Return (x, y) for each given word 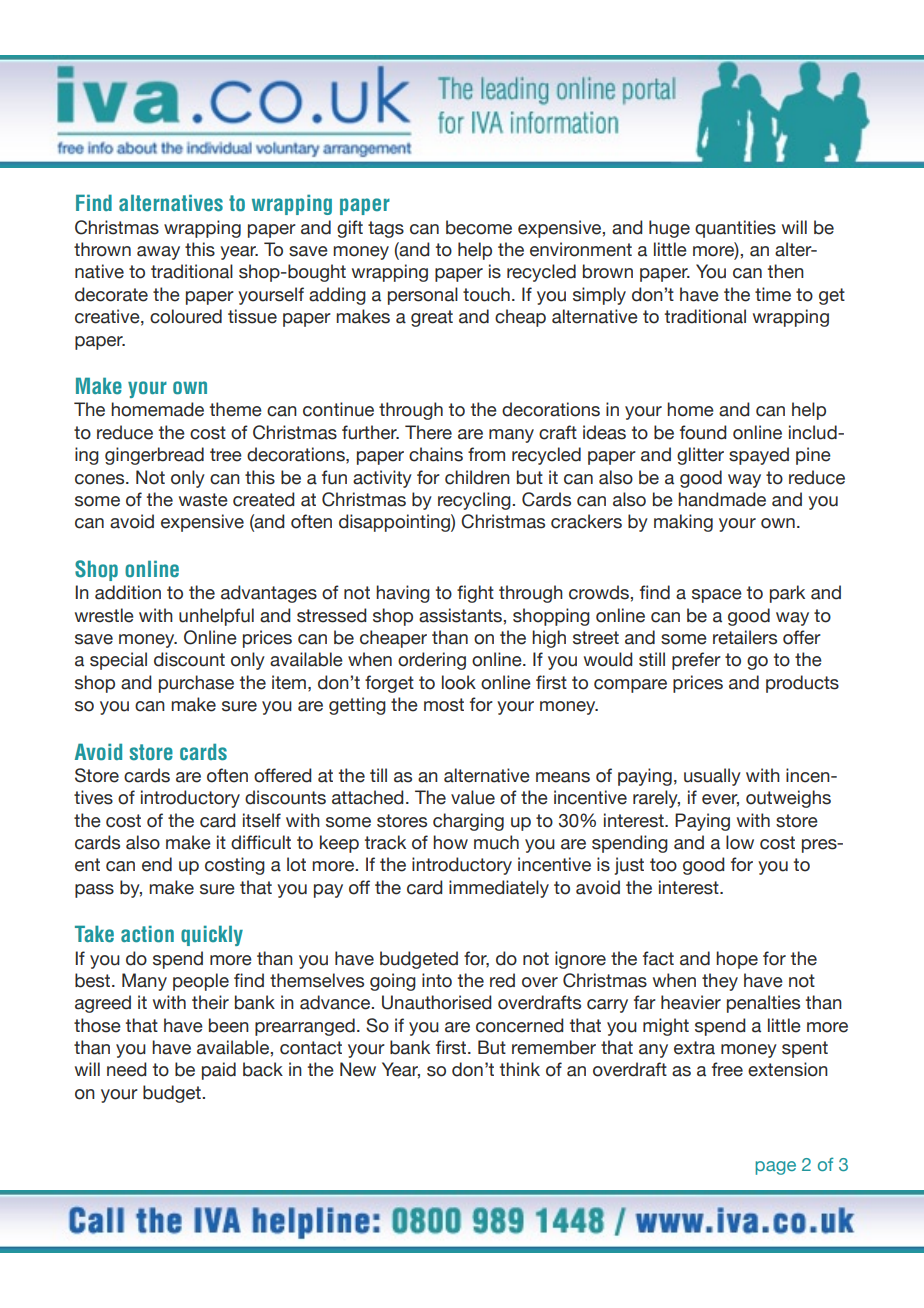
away (158, 253)
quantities (735, 229)
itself (262, 820)
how (450, 842)
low (740, 842)
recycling (474, 501)
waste (203, 500)
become (479, 227)
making (683, 523)
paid (219, 1071)
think (520, 1069)
